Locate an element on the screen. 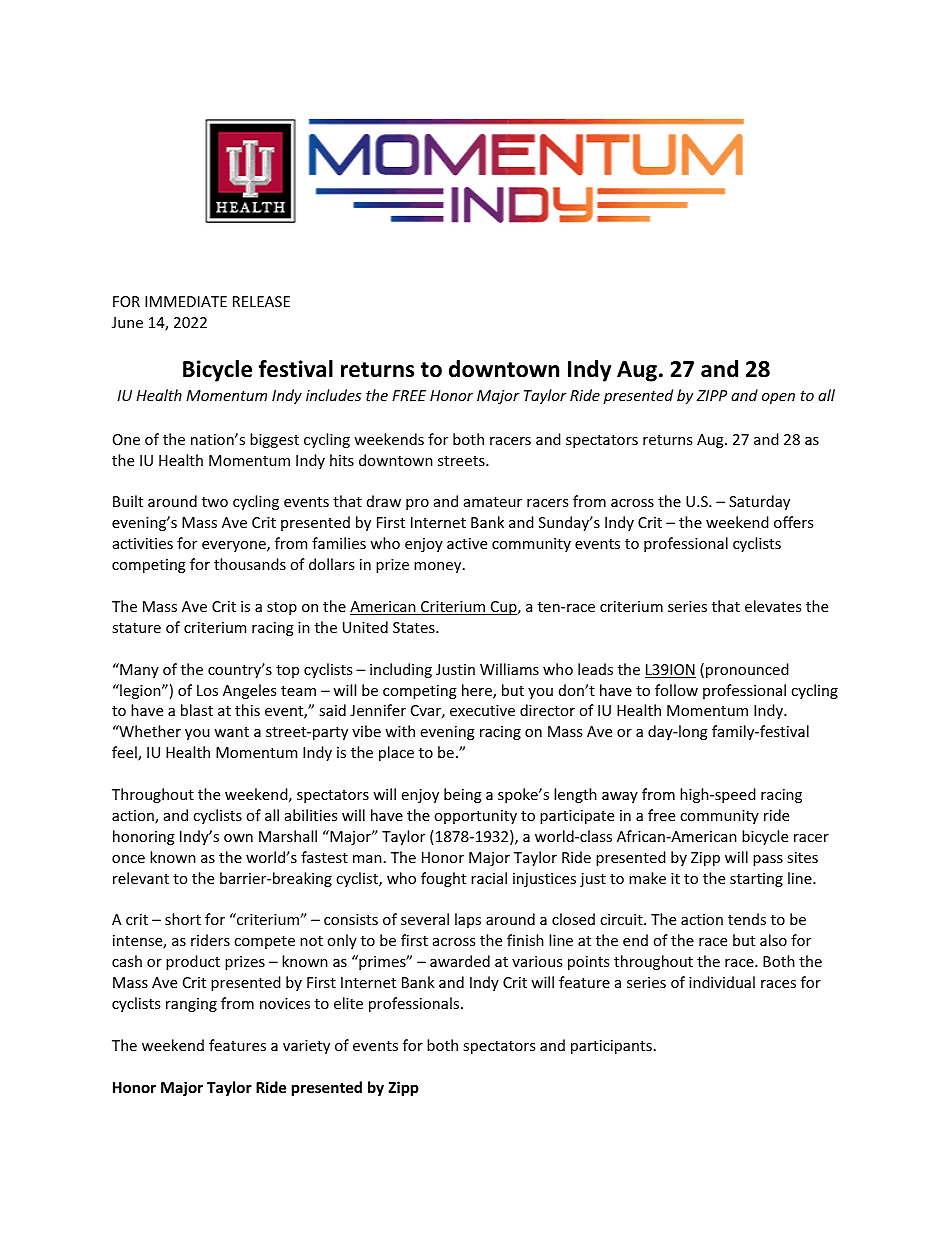 The image size is (952, 1233). stop is located at coordinates (282, 608).
